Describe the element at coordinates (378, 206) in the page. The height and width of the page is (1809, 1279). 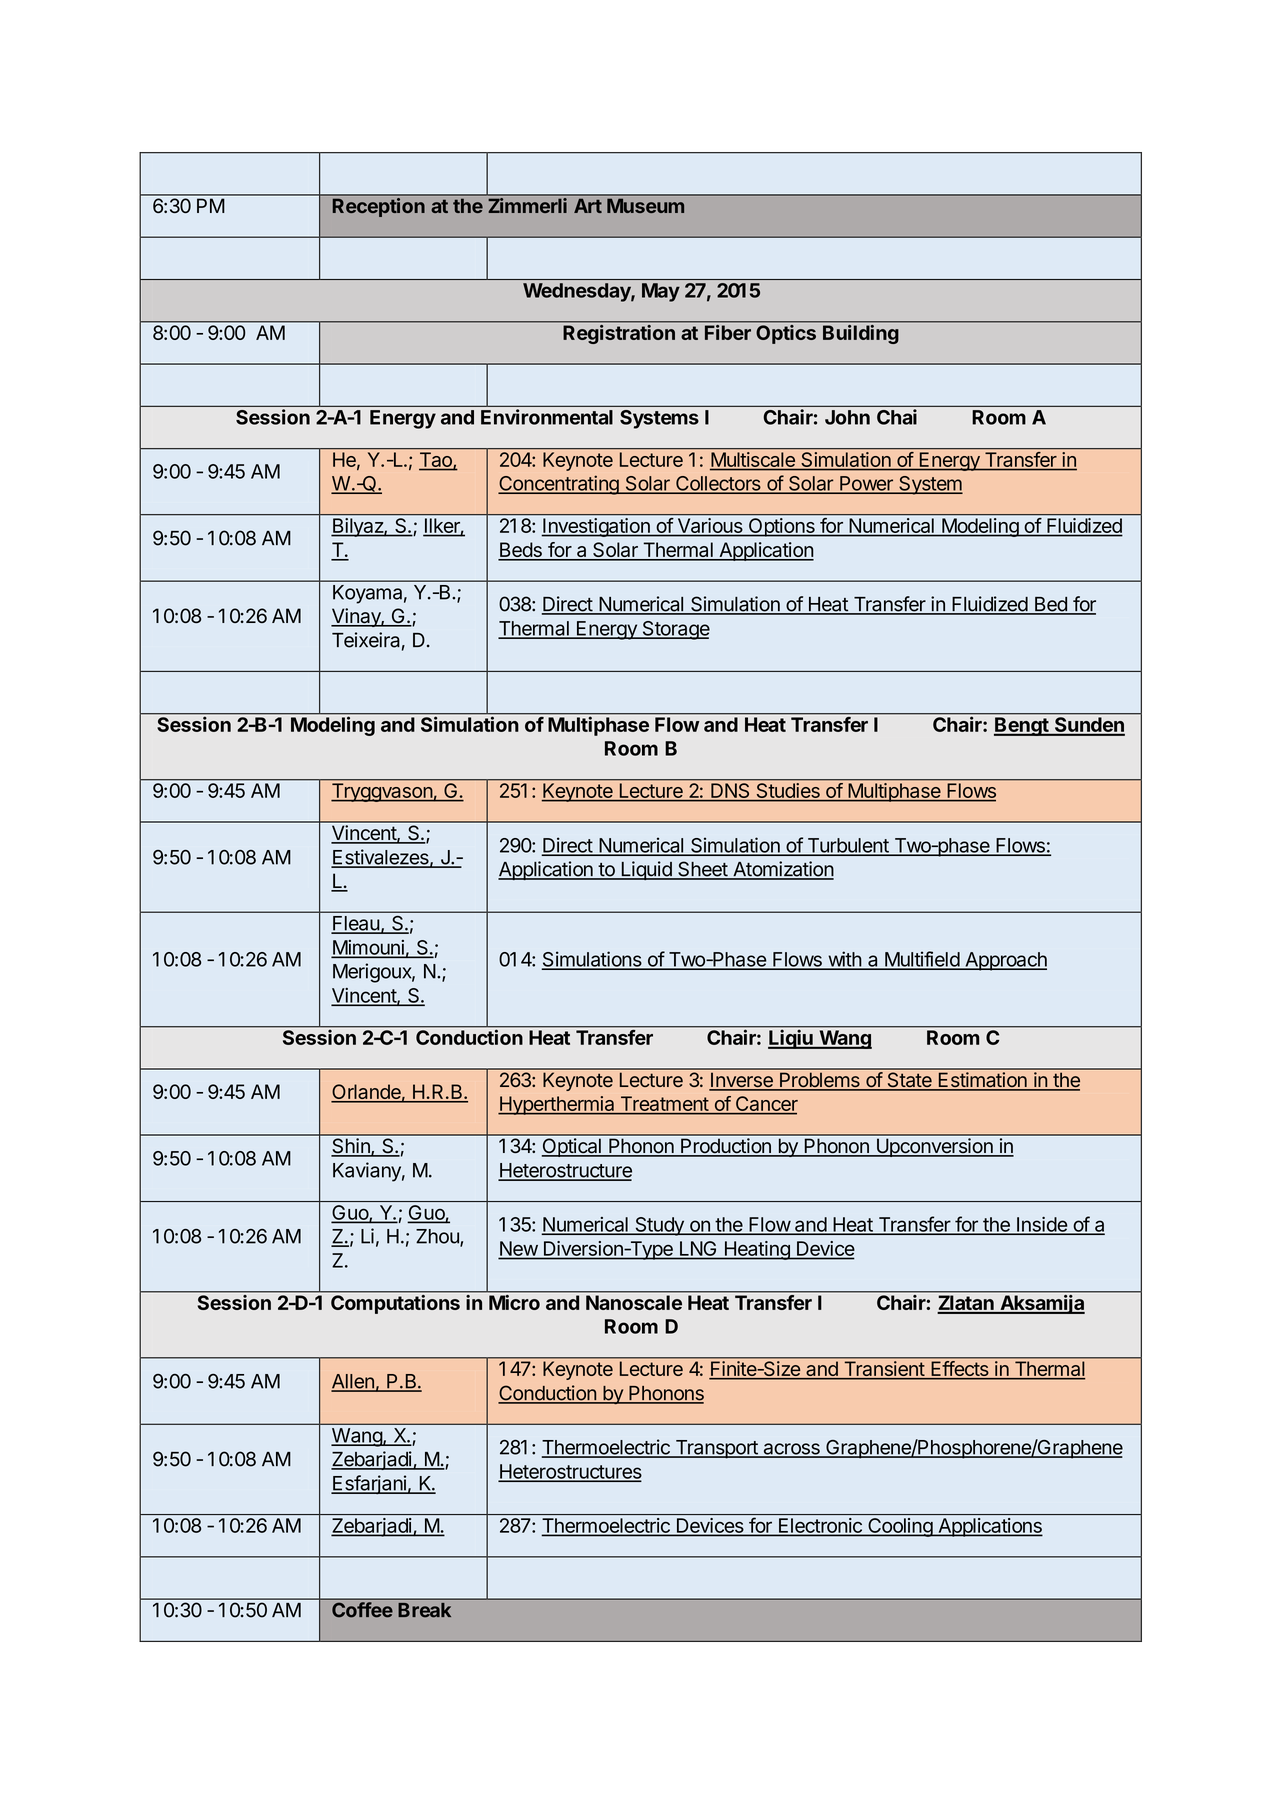
I see `Reception` at that location.
